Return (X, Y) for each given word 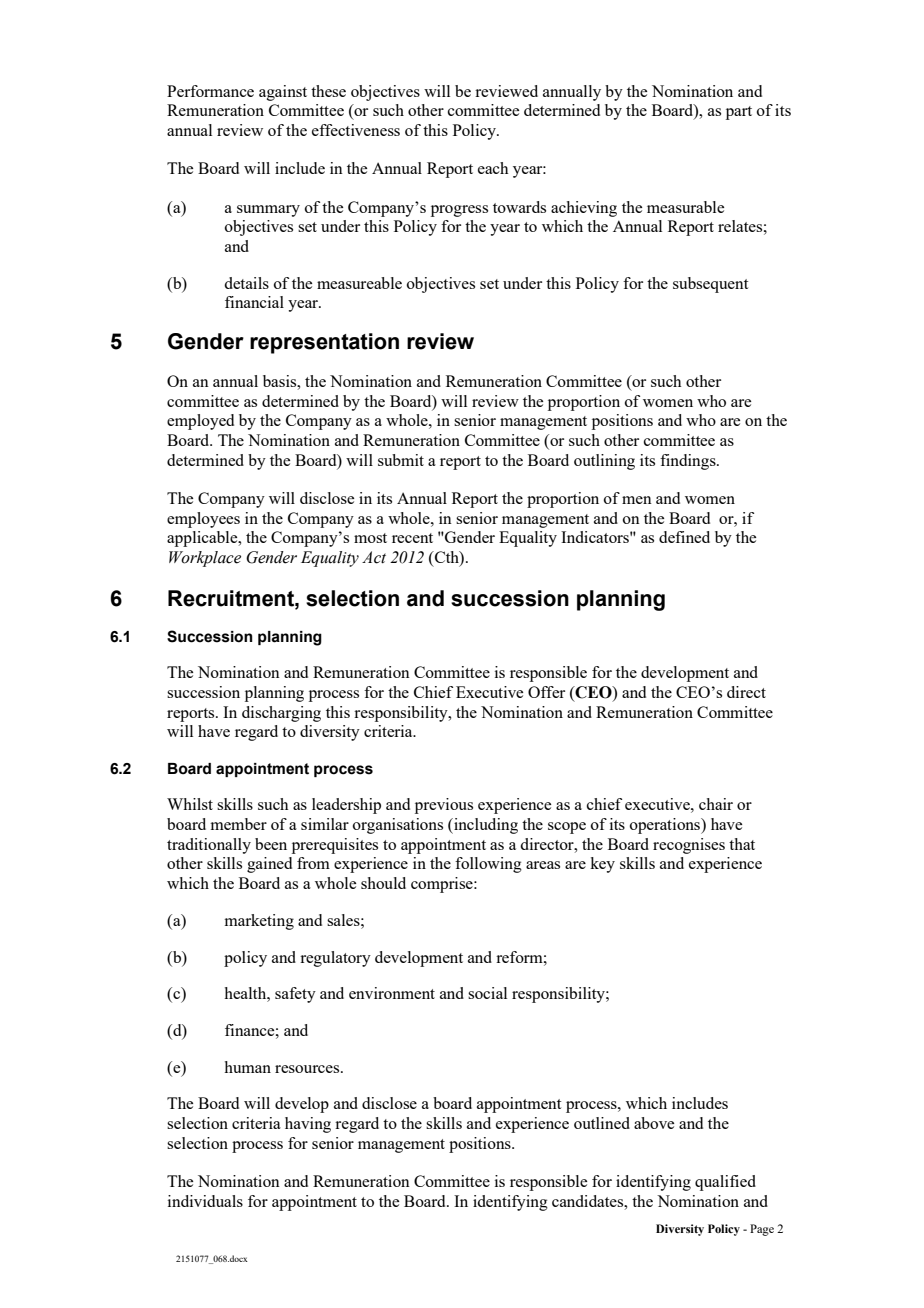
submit (401, 460)
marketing (259, 922)
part (739, 113)
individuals (205, 1201)
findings (689, 462)
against (283, 93)
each (493, 168)
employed (200, 422)
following (488, 865)
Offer (546, 692)
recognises (689, 846)
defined (684, 537)
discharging (281, 714)
